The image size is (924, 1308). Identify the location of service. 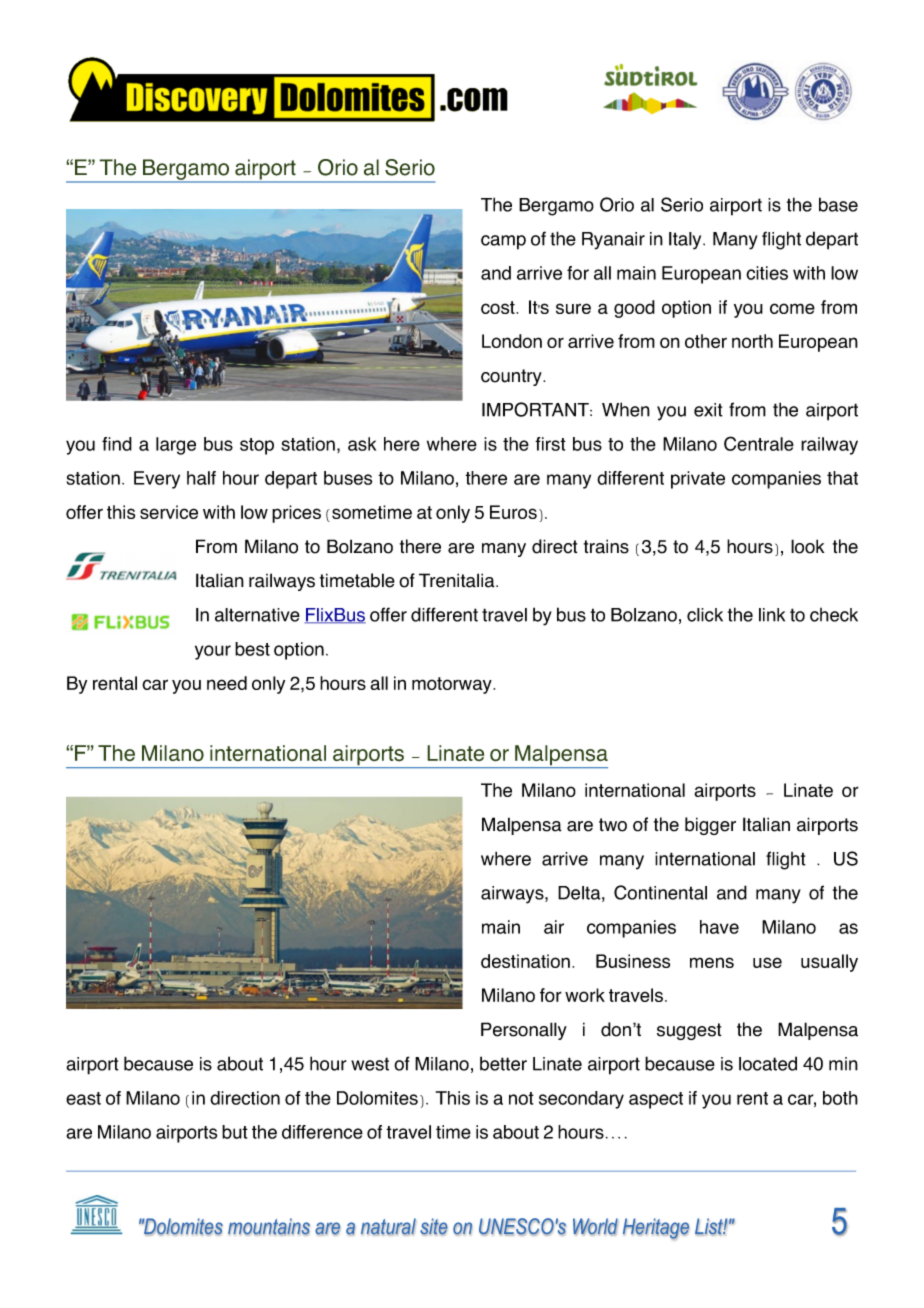
(169, 512).
